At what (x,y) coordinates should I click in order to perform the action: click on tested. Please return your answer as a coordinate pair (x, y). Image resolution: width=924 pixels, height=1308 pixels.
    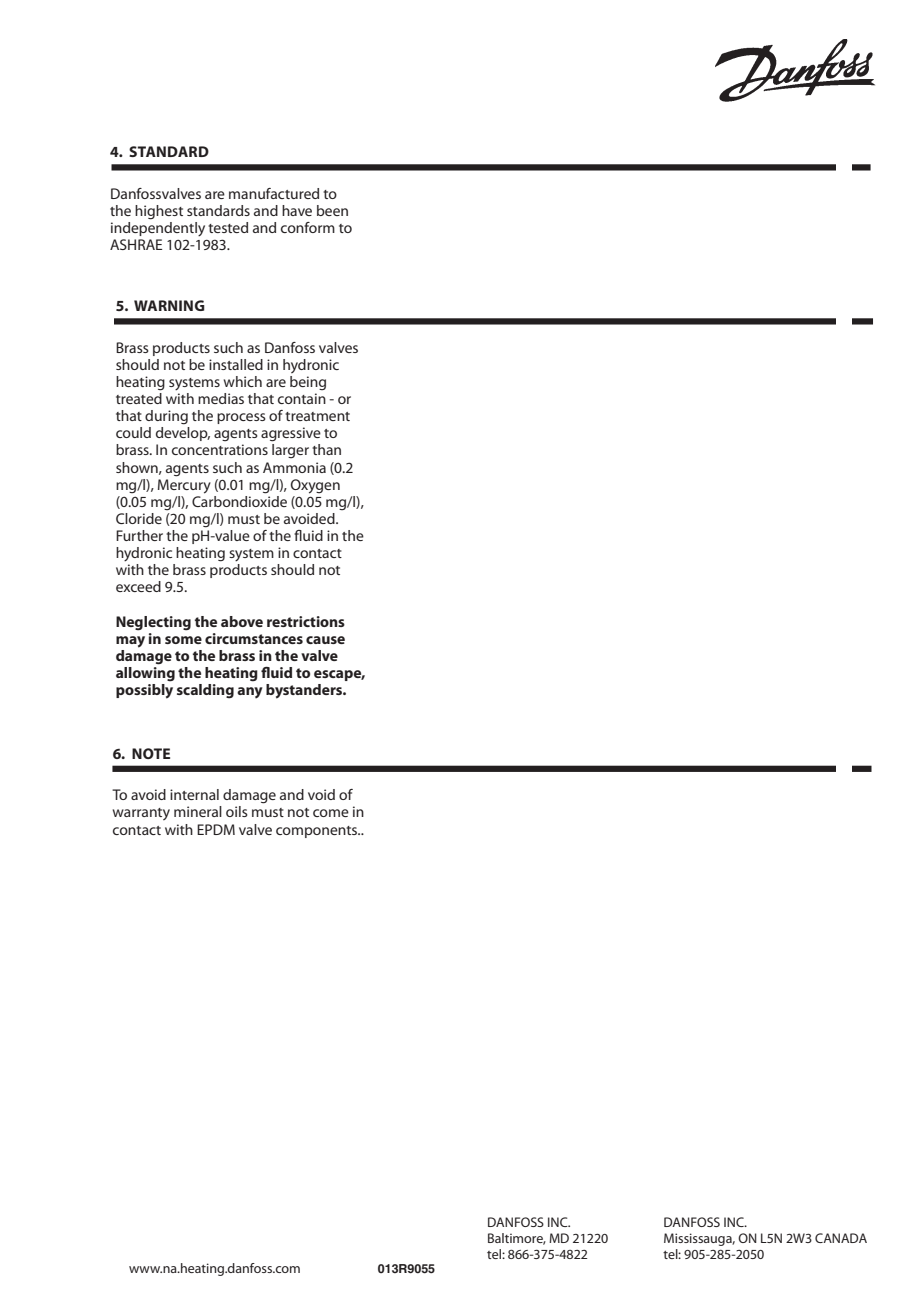
    Looking at the image, I should click on (228, 227).
